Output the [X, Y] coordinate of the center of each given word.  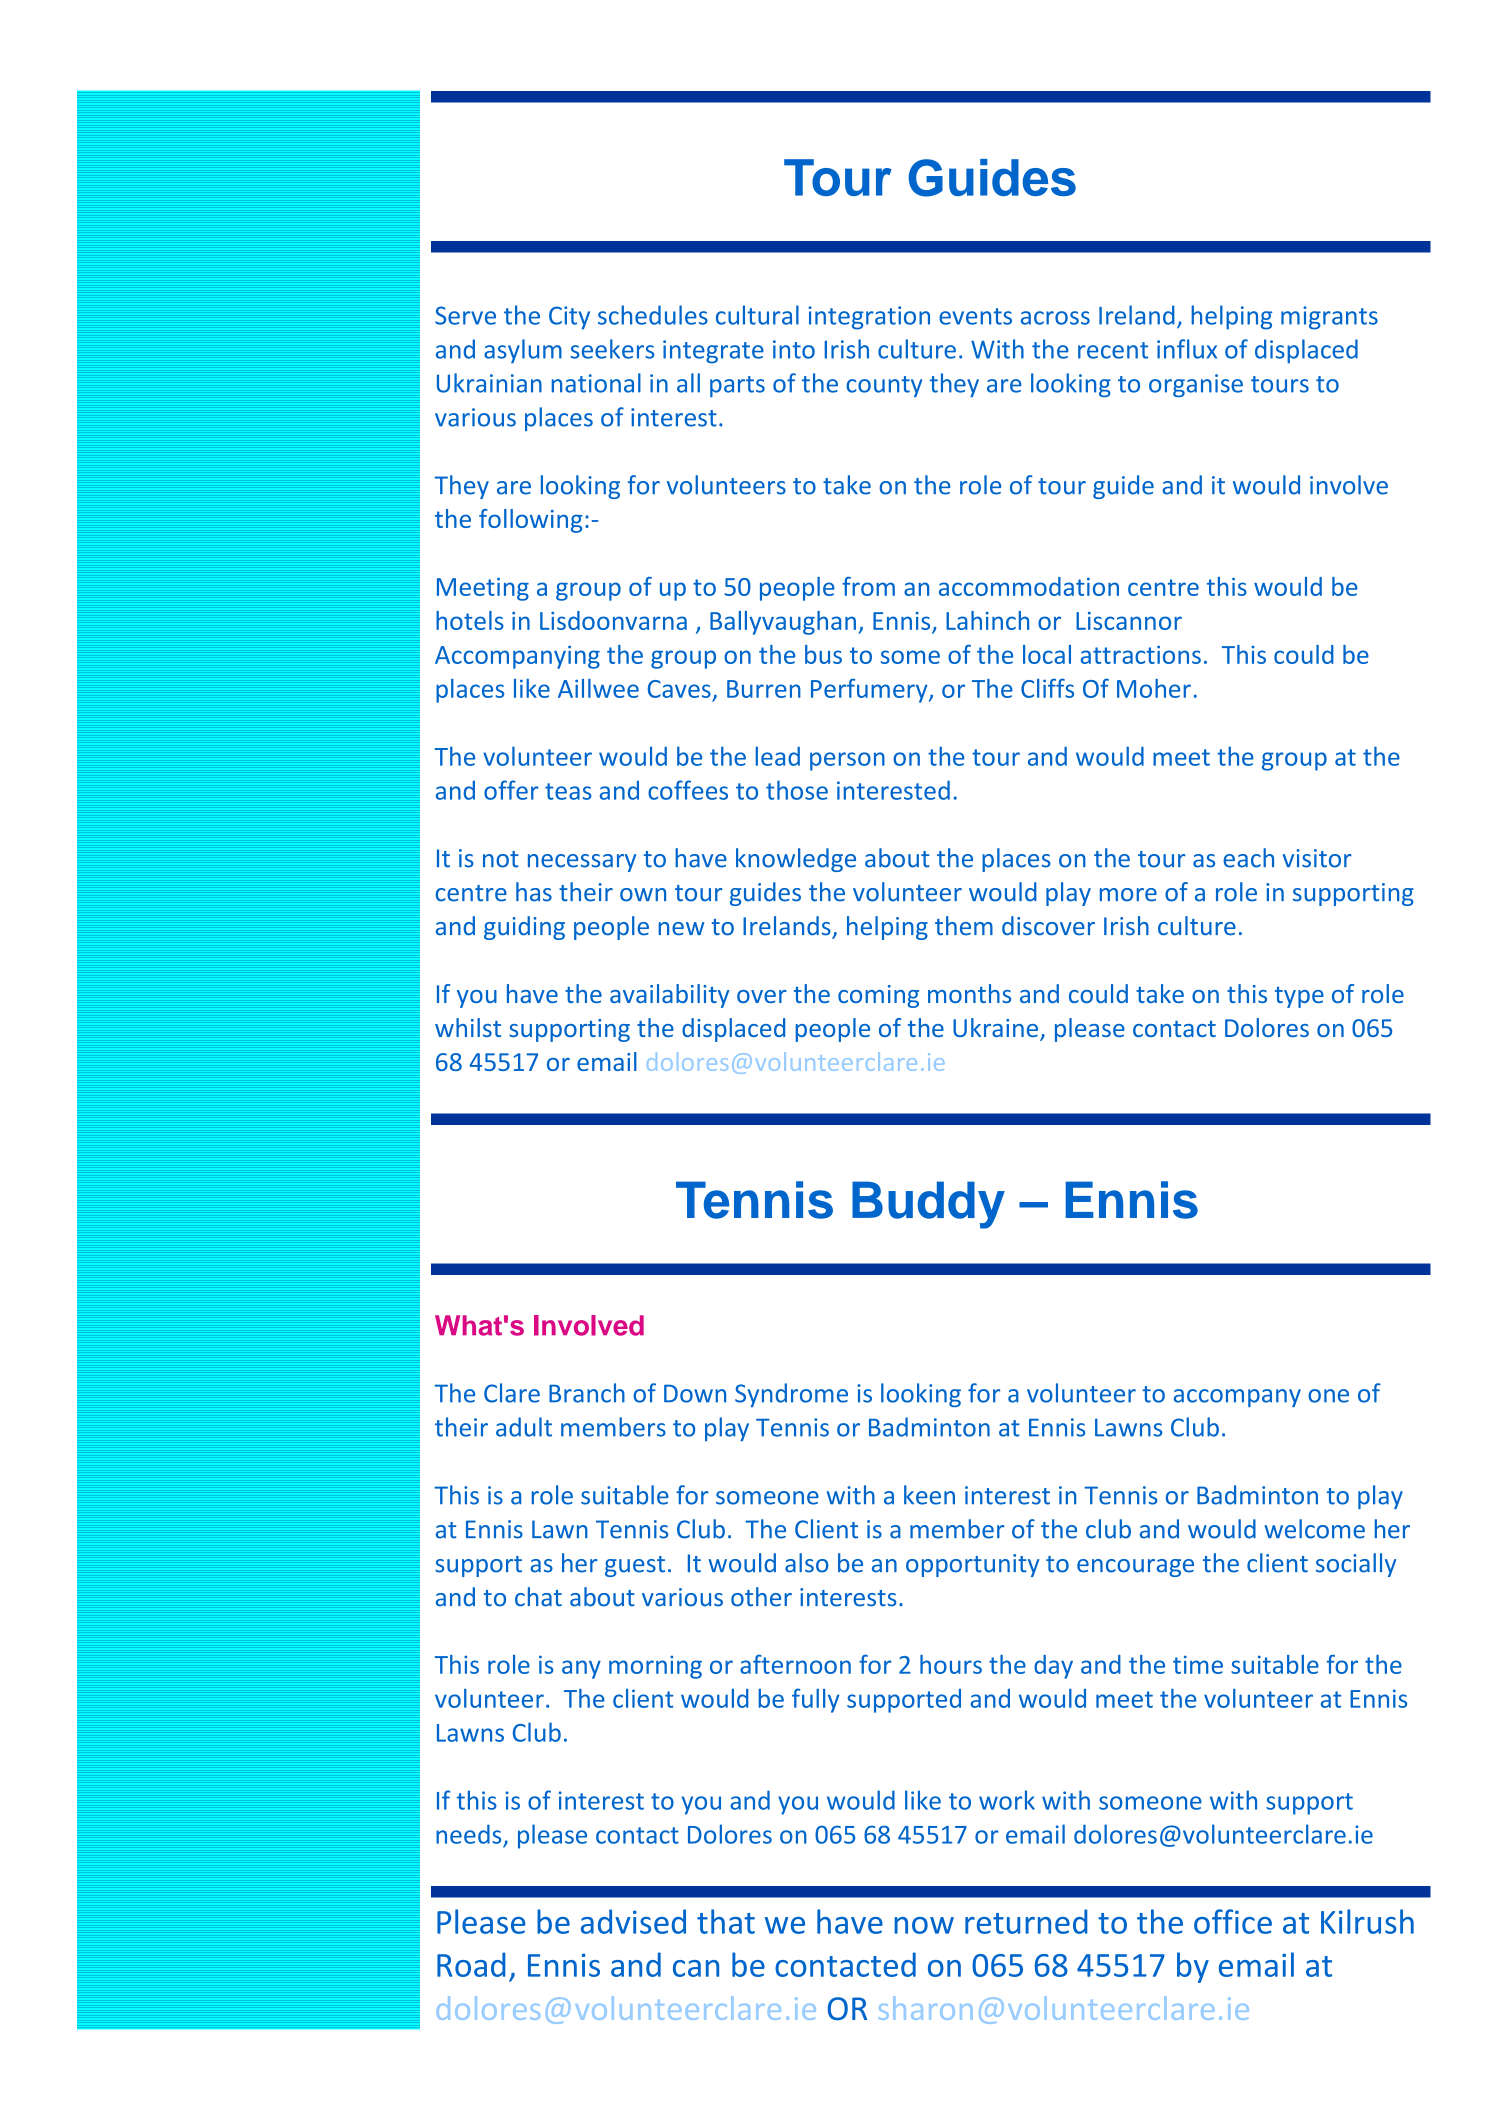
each [1248, 858]
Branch [587, 1393]
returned [1026, 1921]
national [596, 383]
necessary [582, 863]
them [964, 926]
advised [633, 1921]
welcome [1315, 1529]
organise [1196, 385]
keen [929, 1495]
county [884, 386]
